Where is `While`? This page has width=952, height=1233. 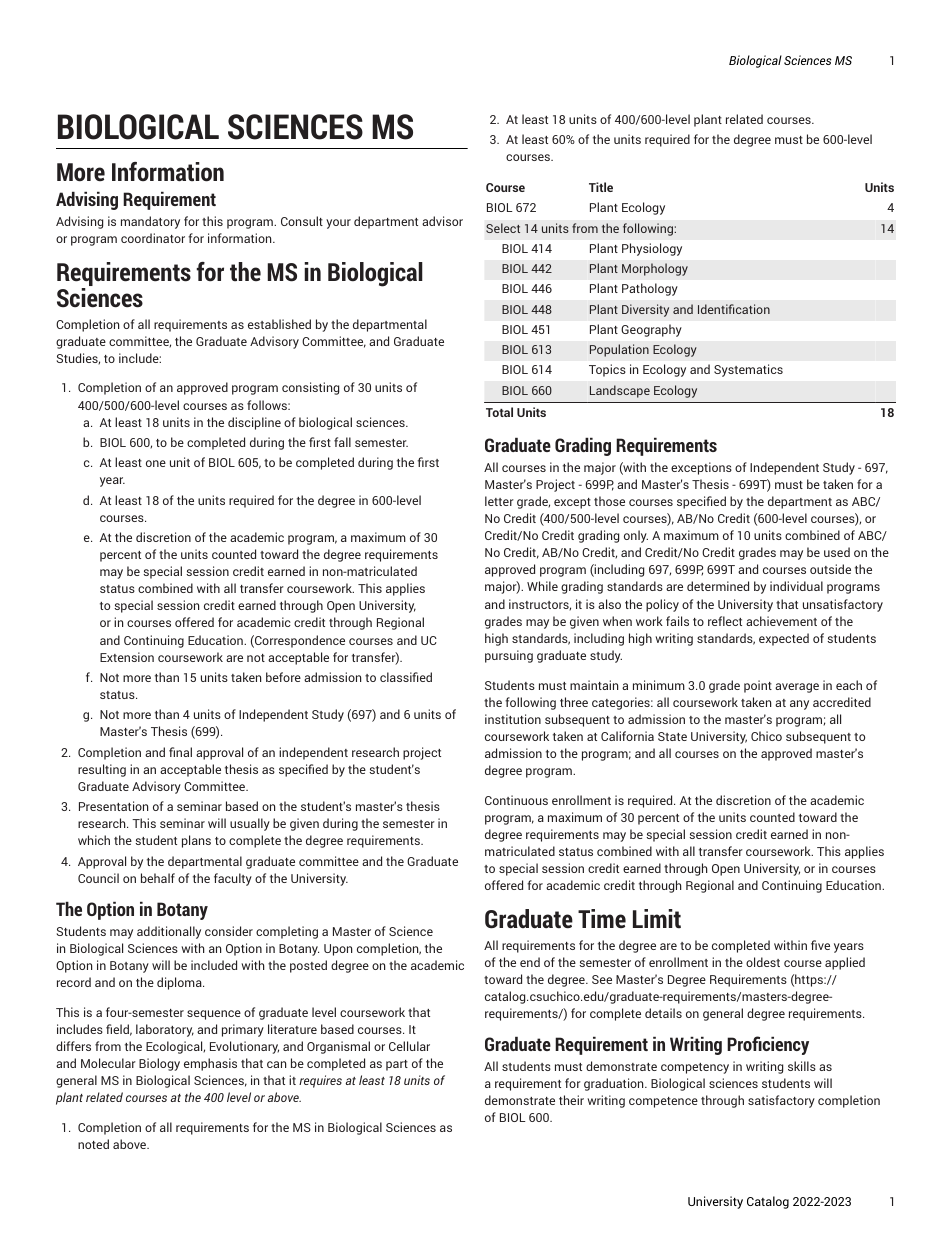
While is located at coordinates (542, 586).
